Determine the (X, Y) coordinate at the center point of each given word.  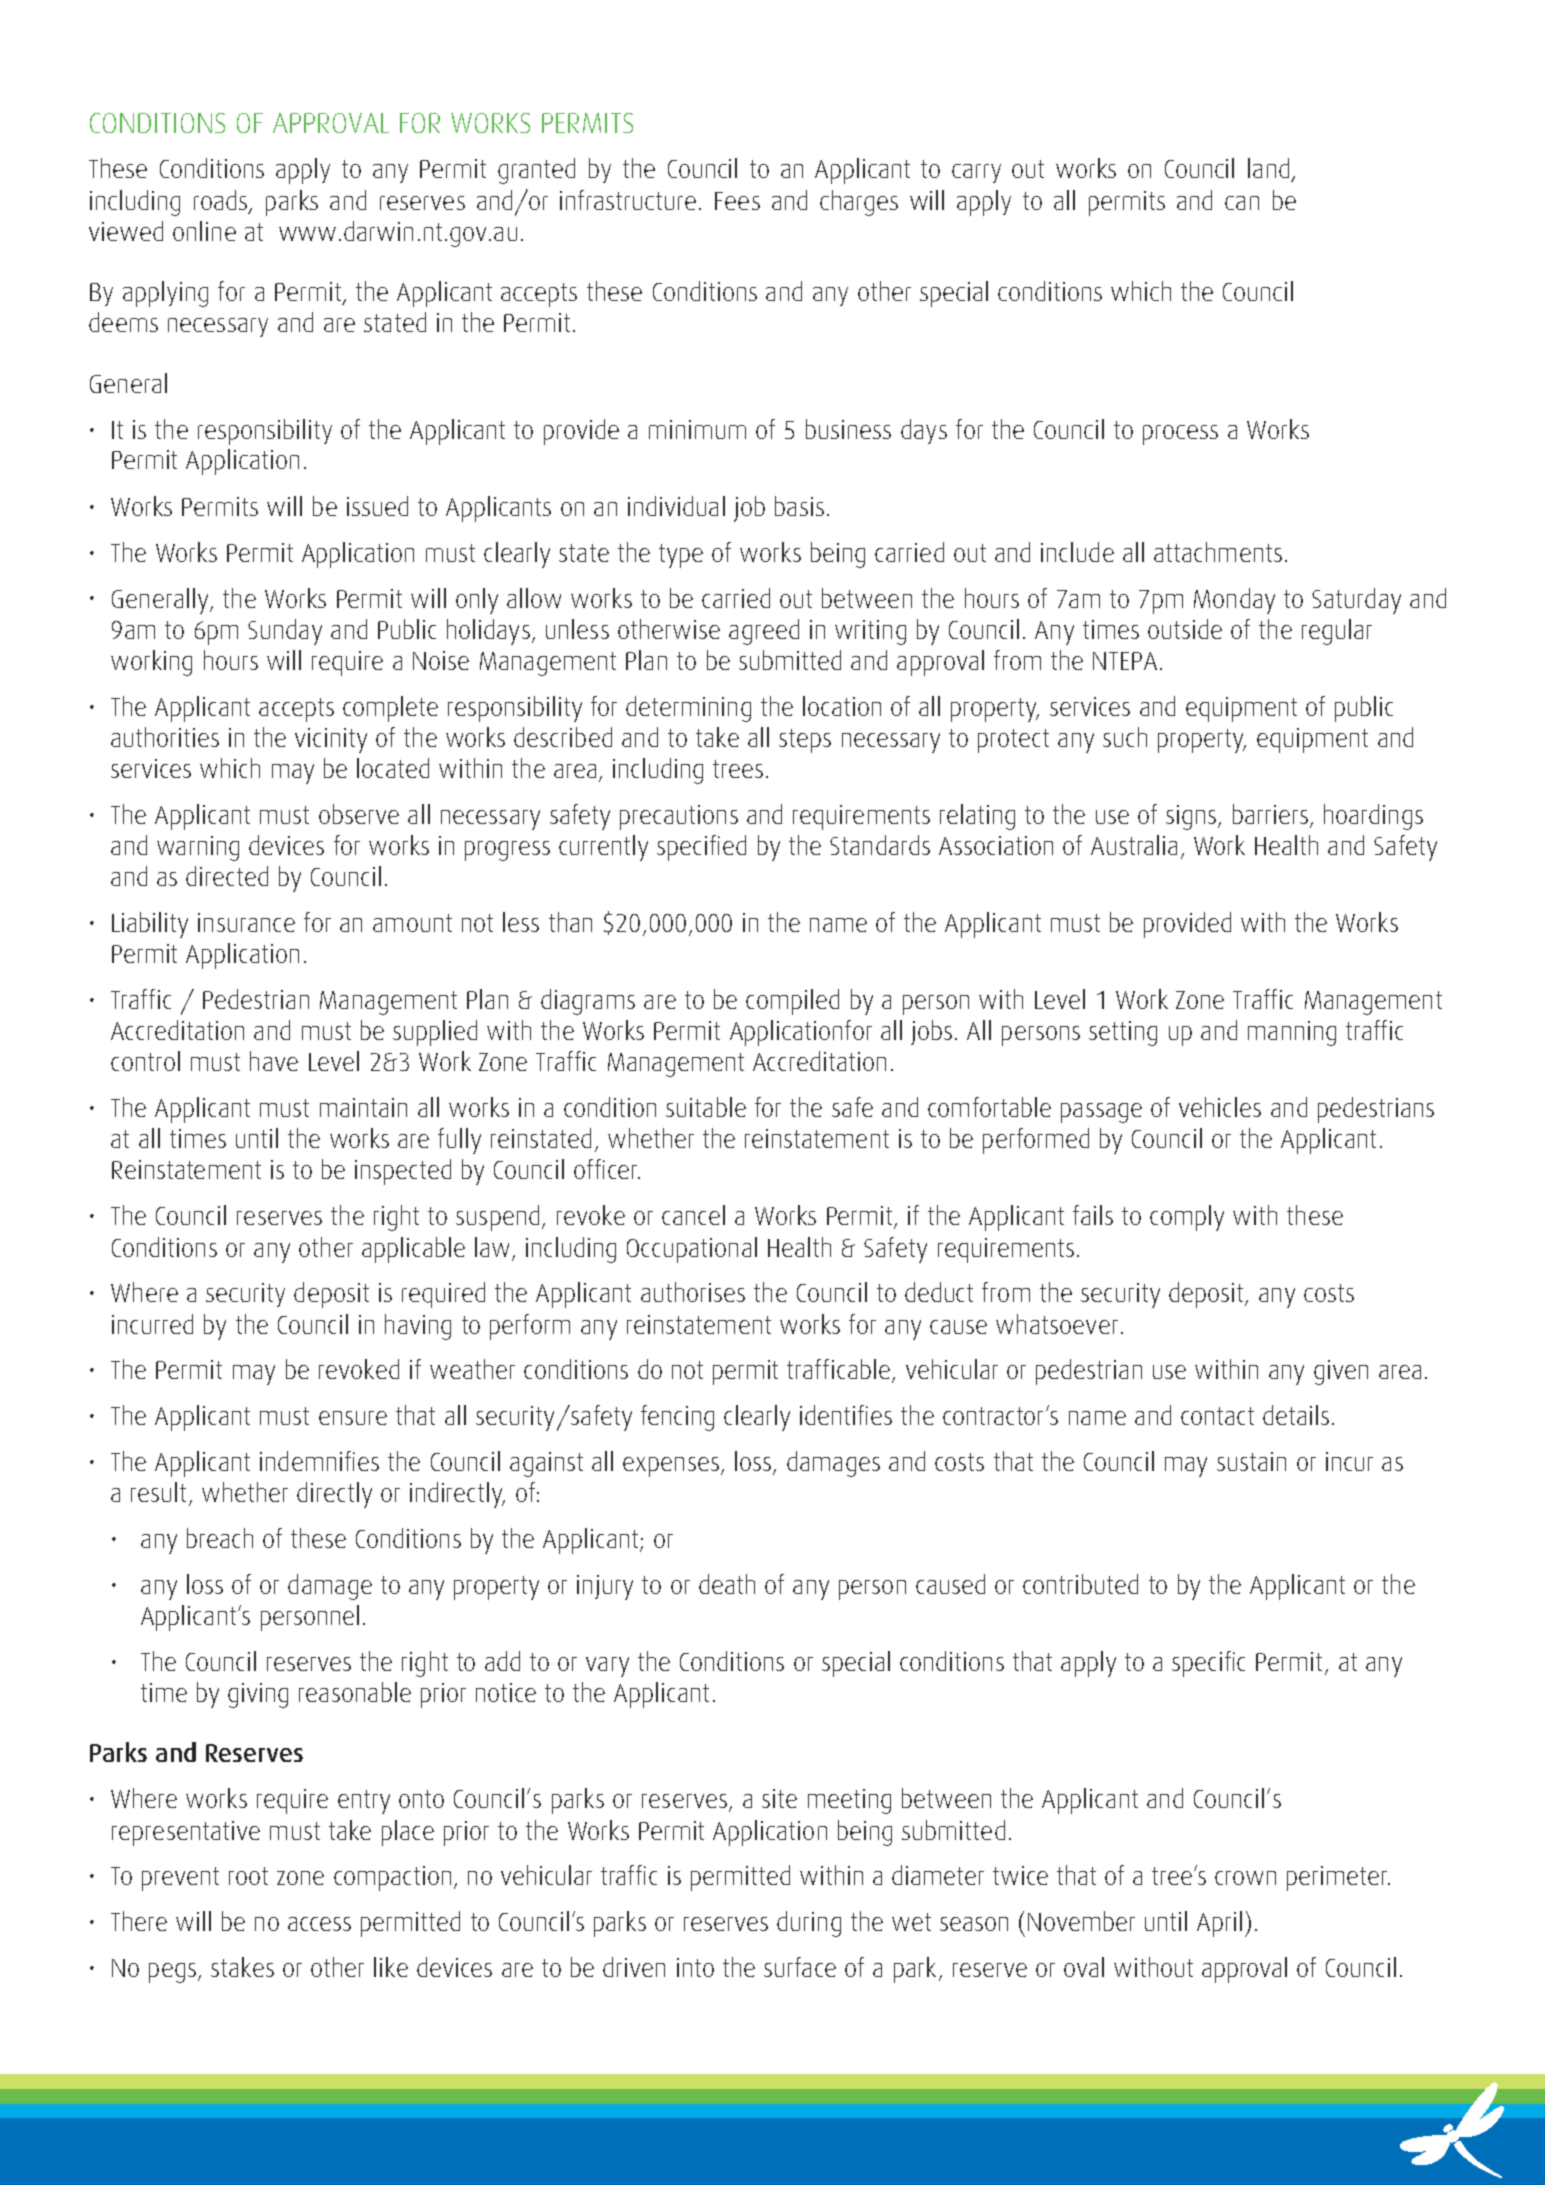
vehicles (1220, 1107)
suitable (706, 1107)
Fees (737, 201)
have (274, 1061)
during (809, 1924)
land (1268, 168)
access (319, 1924)
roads (220, 200)
